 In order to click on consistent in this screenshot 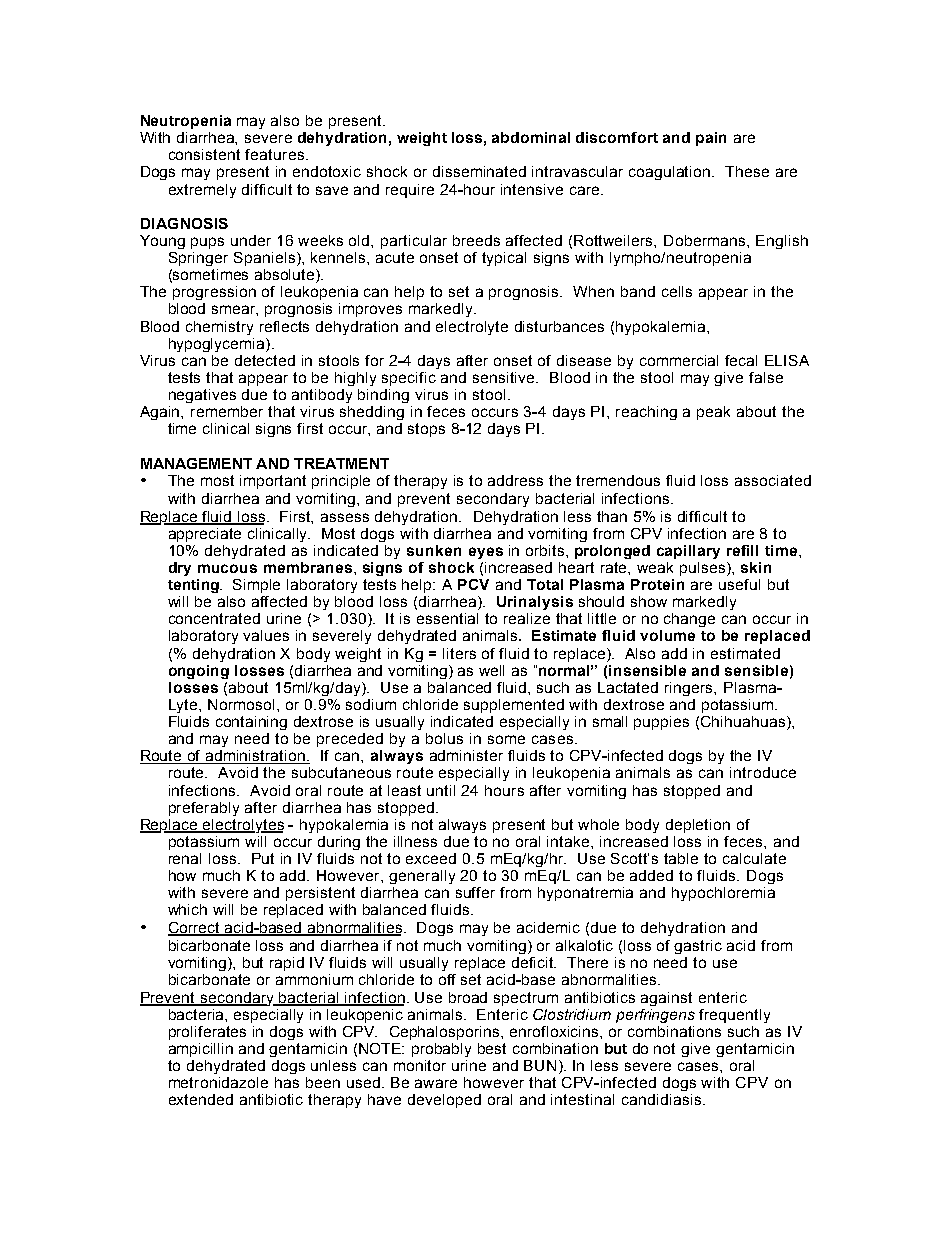, I will do `click(204, 154)`.
